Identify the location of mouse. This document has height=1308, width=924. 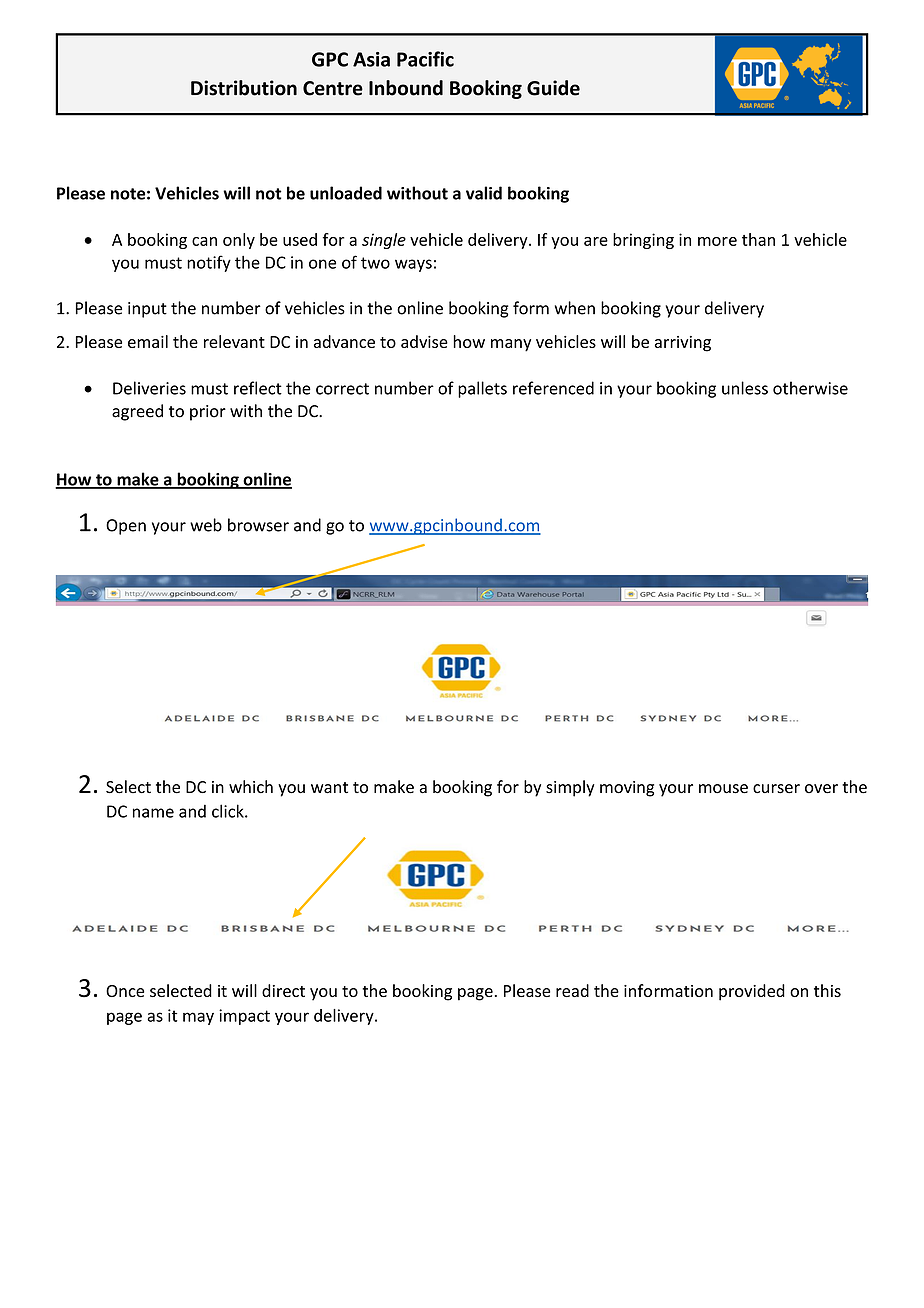
(723, 789).
